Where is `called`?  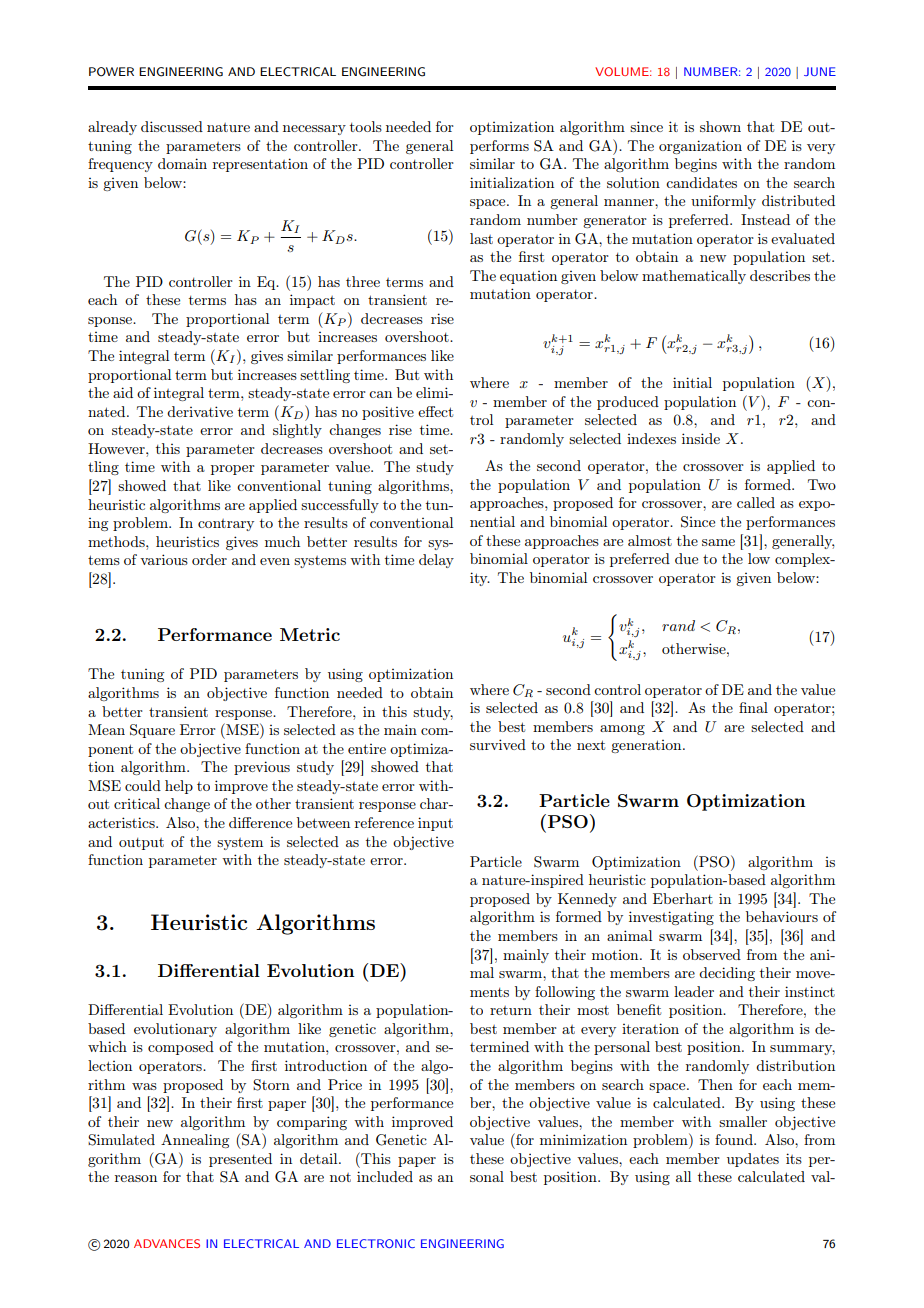
called is located at coordinates (756, 502).
